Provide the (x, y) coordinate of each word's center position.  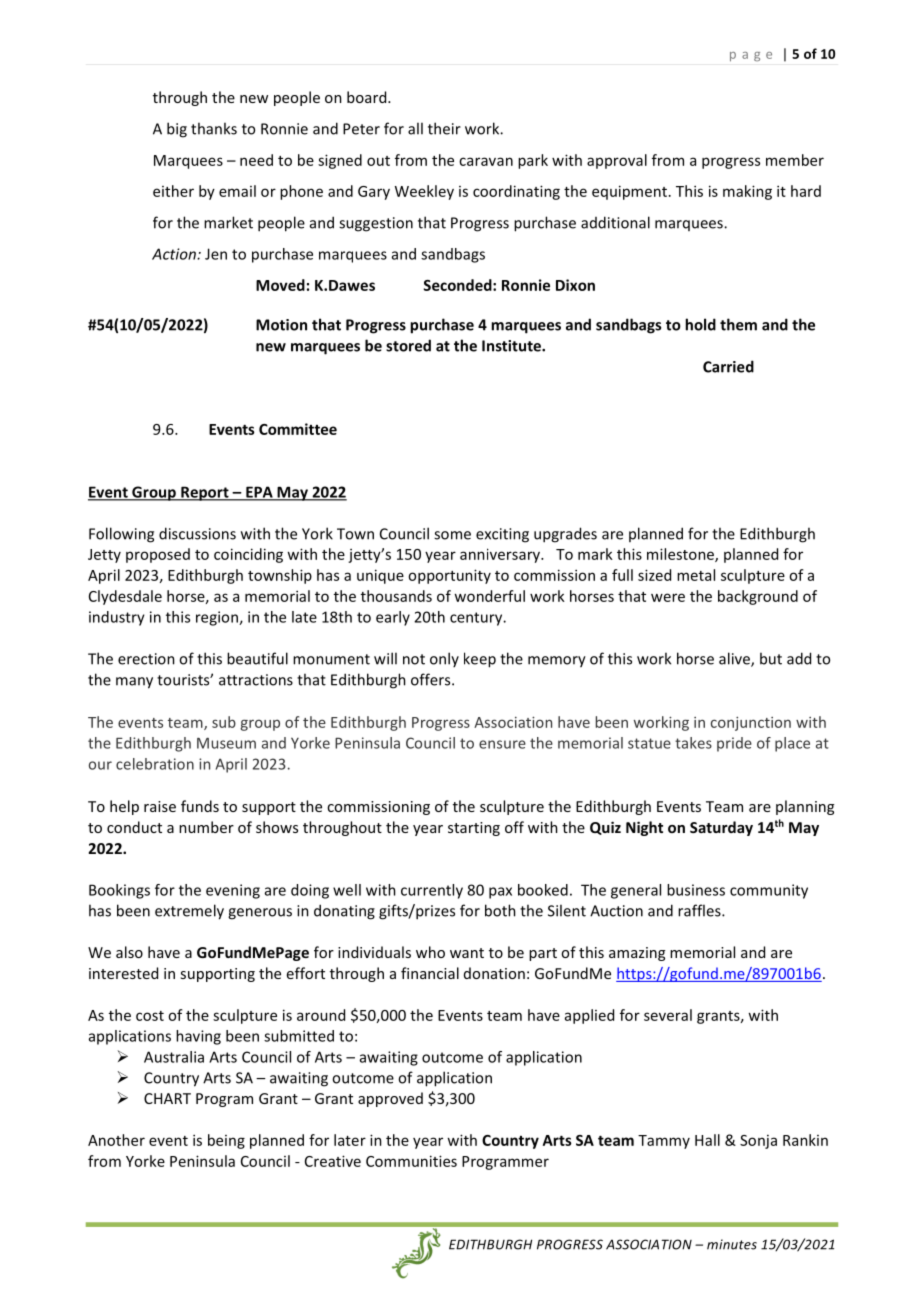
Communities (411, 1161)
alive (735, 659)
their (444, 128)
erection (146, 659)
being (226, 1141)
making (747, 192)
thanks (214, 128)
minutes (732, 1244)
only (444, 659)
